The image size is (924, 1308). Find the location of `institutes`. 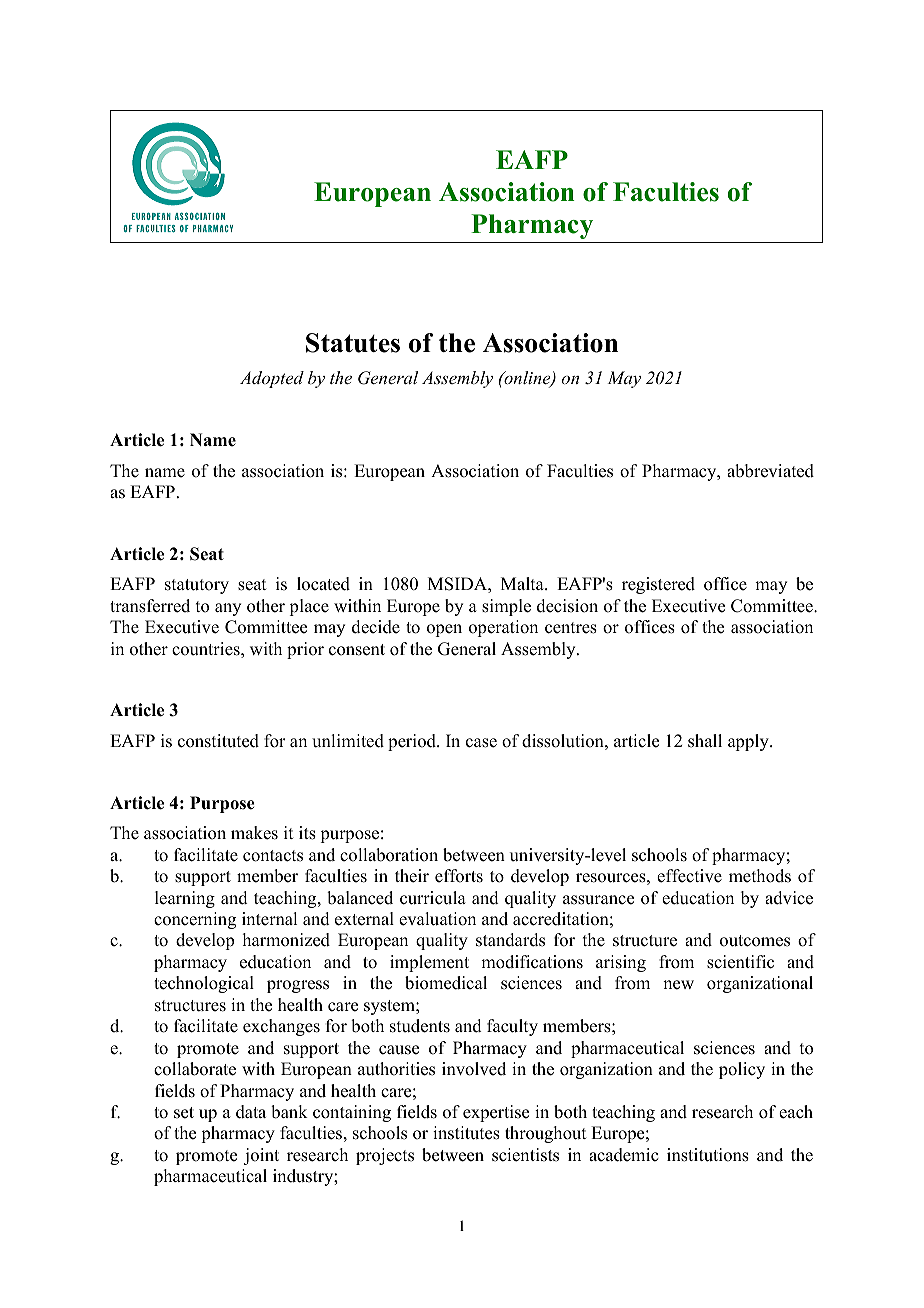

institutes is located at coordinates (466, 1133).
